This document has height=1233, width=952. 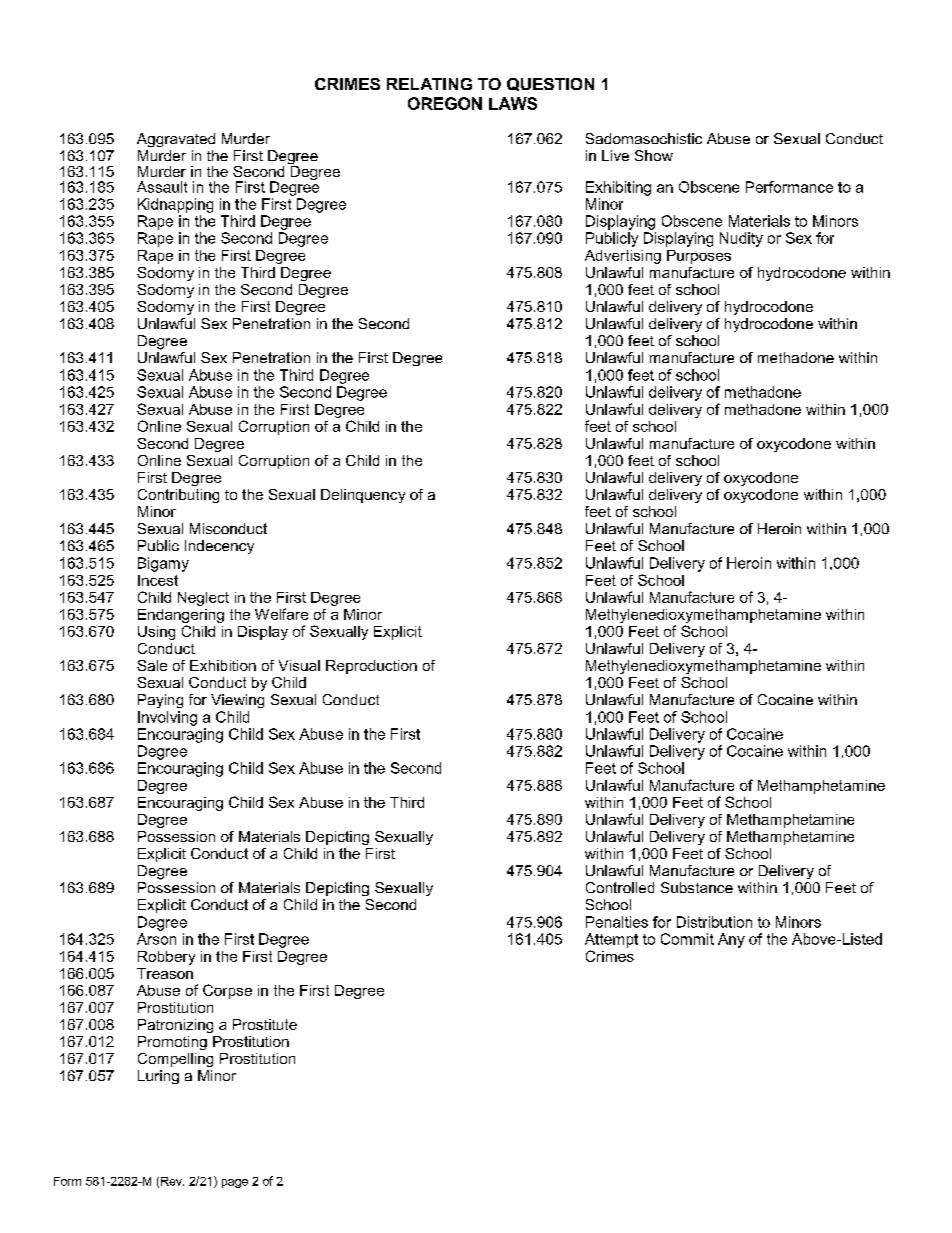 What do you see at coordinates (363, 496) in the document?
I see `Delinquency` at bounding box center [363, 496].
